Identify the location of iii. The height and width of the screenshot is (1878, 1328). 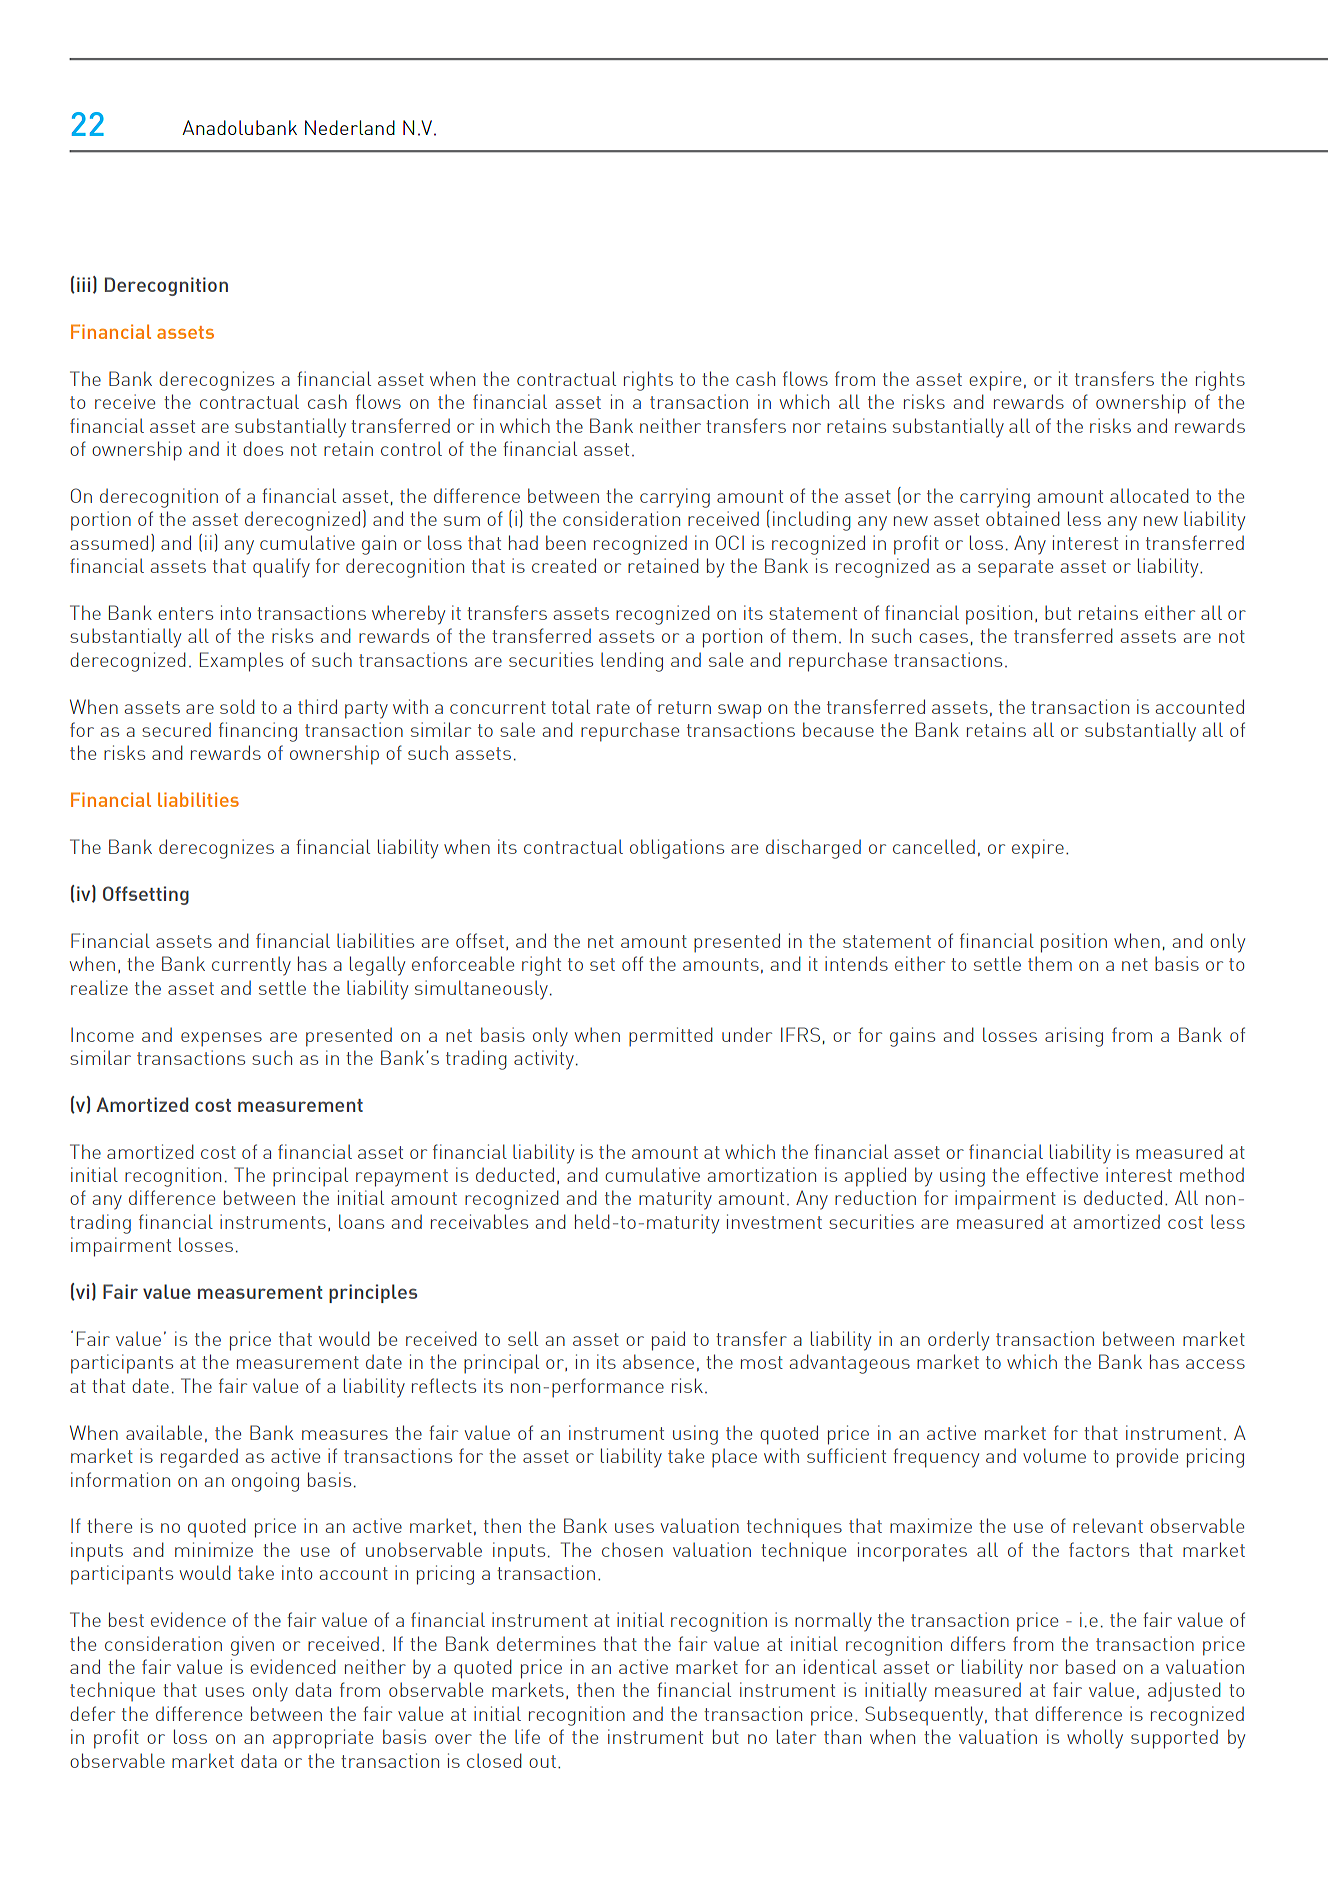
(83, 284).
